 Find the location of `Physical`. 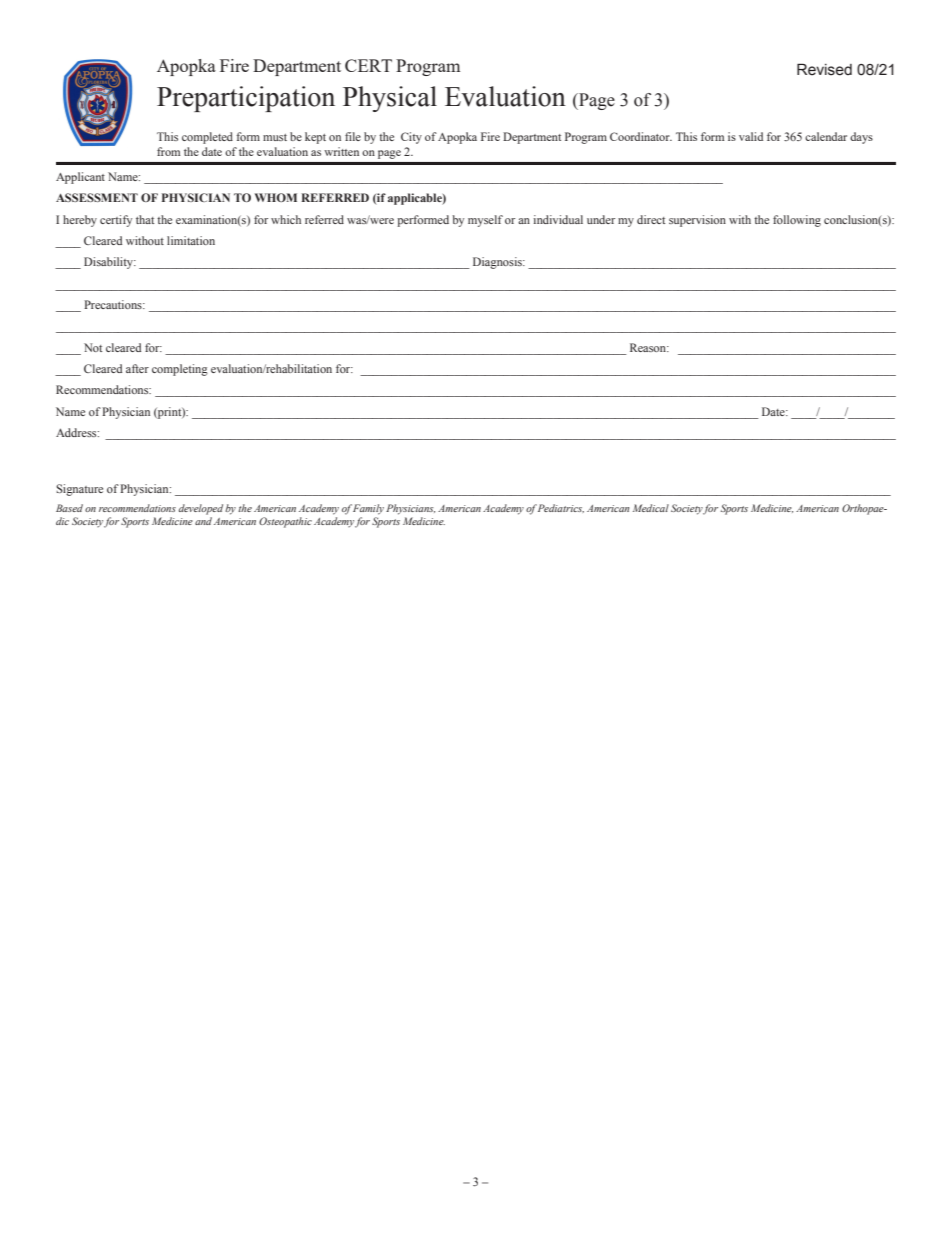

Physical is located at coordinates (390, 99).
